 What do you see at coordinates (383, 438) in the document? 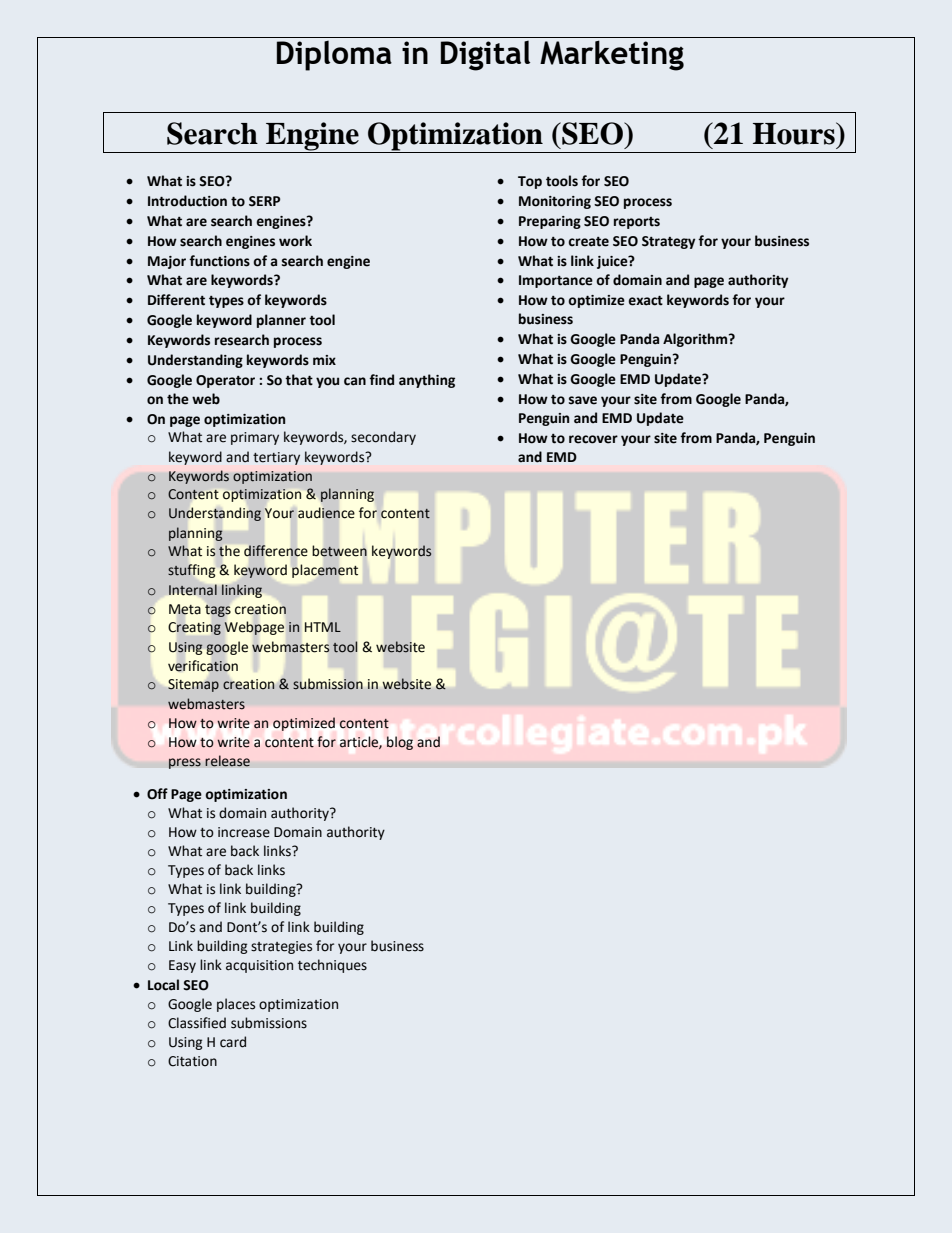
I see `secondary` at bounding box center [383, 438].
